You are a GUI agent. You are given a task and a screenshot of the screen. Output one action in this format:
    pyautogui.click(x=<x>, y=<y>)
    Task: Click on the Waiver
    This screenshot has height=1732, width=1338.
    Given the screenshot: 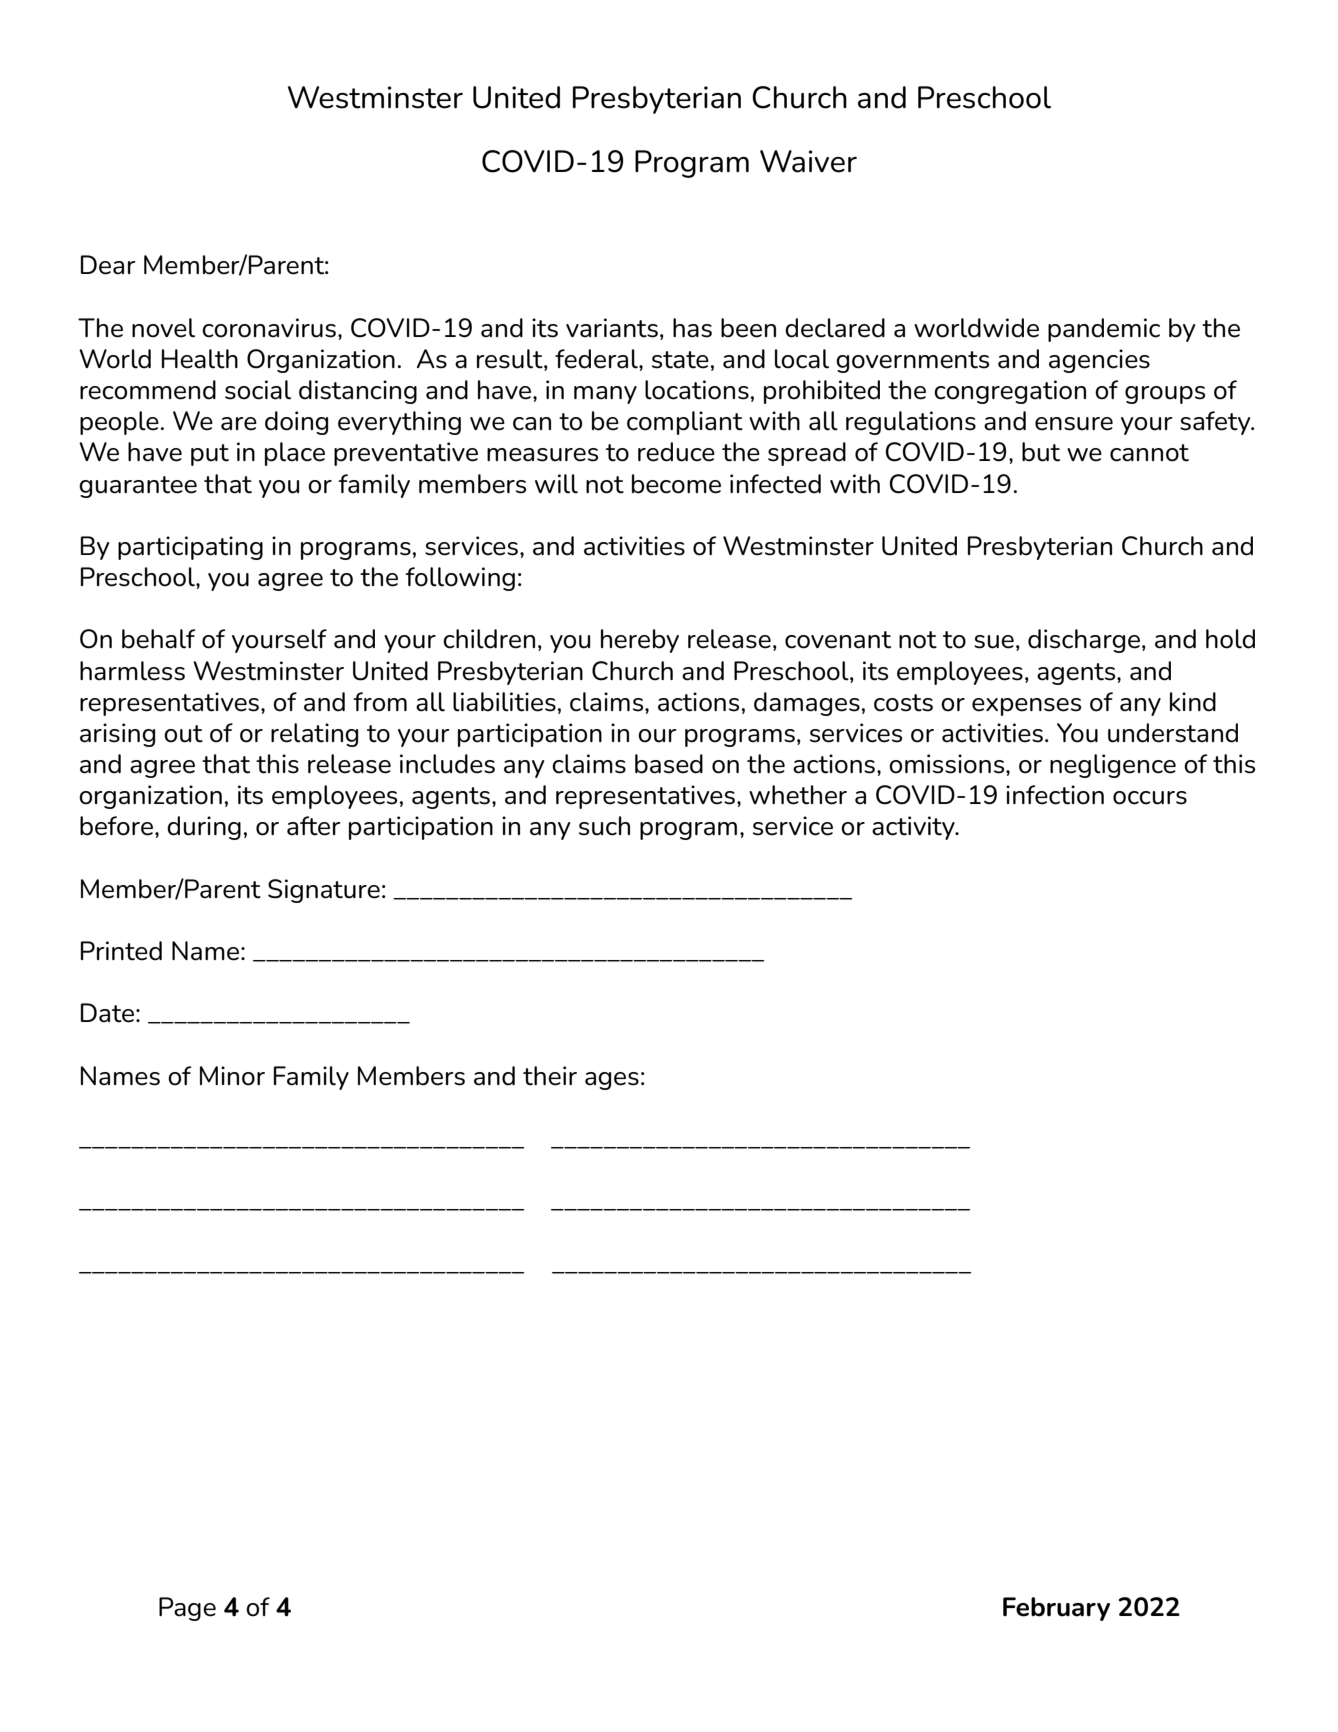 What is the action you would take?
    pyautogui.click(x=808, y=161)
